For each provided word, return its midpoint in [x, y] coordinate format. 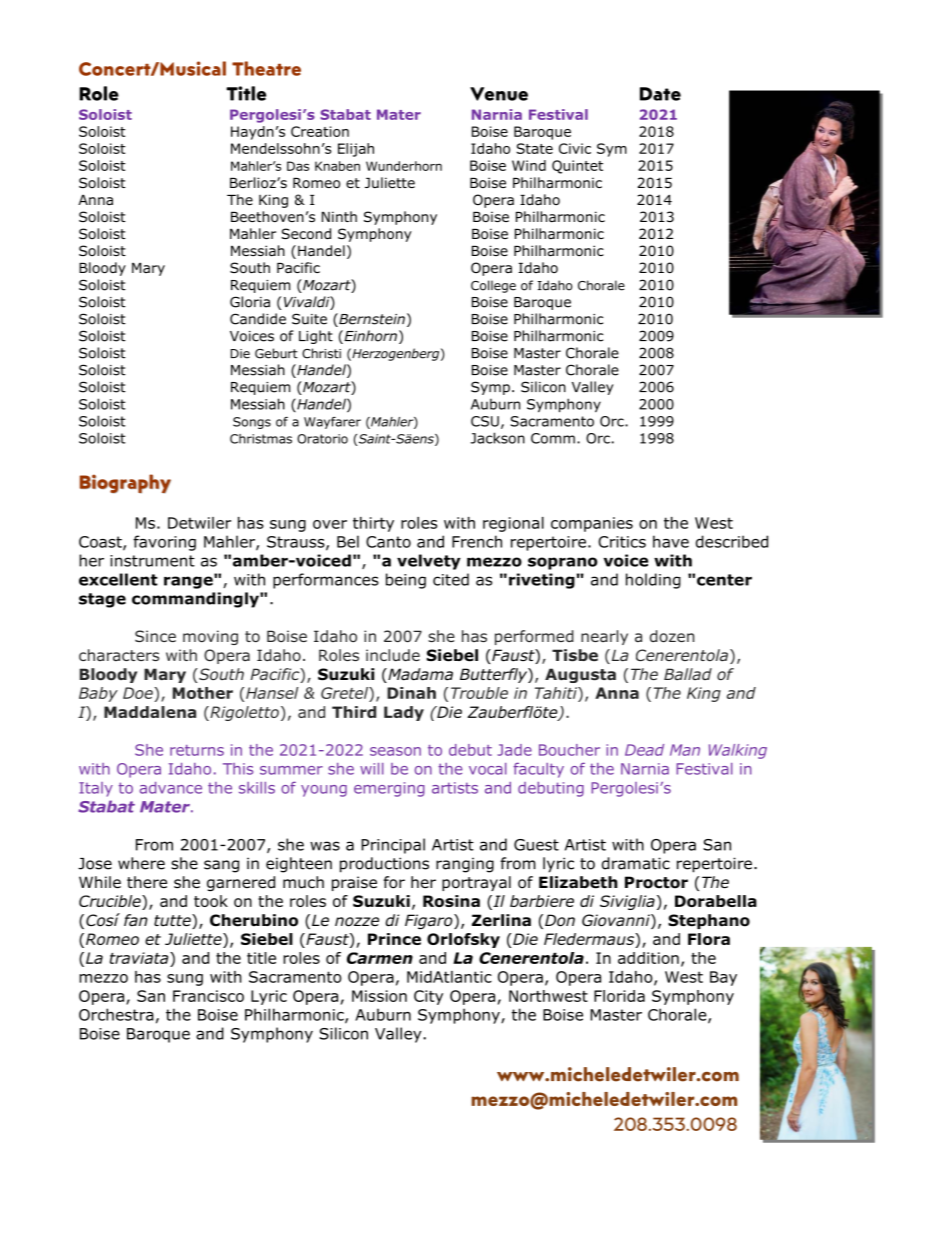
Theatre [266, 68]
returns [197, 750]
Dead [644, 750]
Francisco [208, 996]
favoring [164, 543]
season [395, 751]
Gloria [250, 302]
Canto [388, 542]
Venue [499, 94]
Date [660, 94]
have [671, 541]
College [493, 286]
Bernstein [371, 320]
